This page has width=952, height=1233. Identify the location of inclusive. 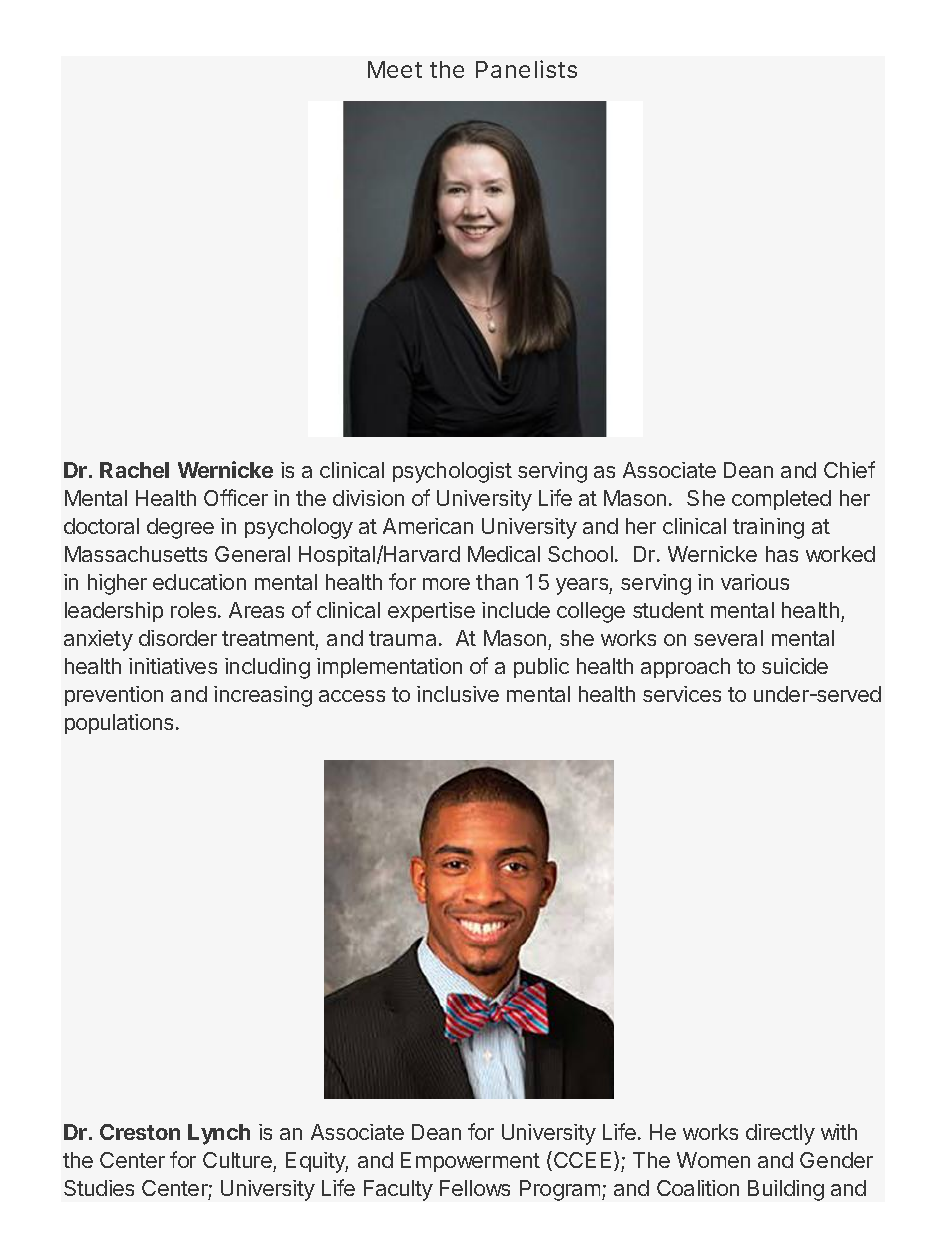
(458, 694).
